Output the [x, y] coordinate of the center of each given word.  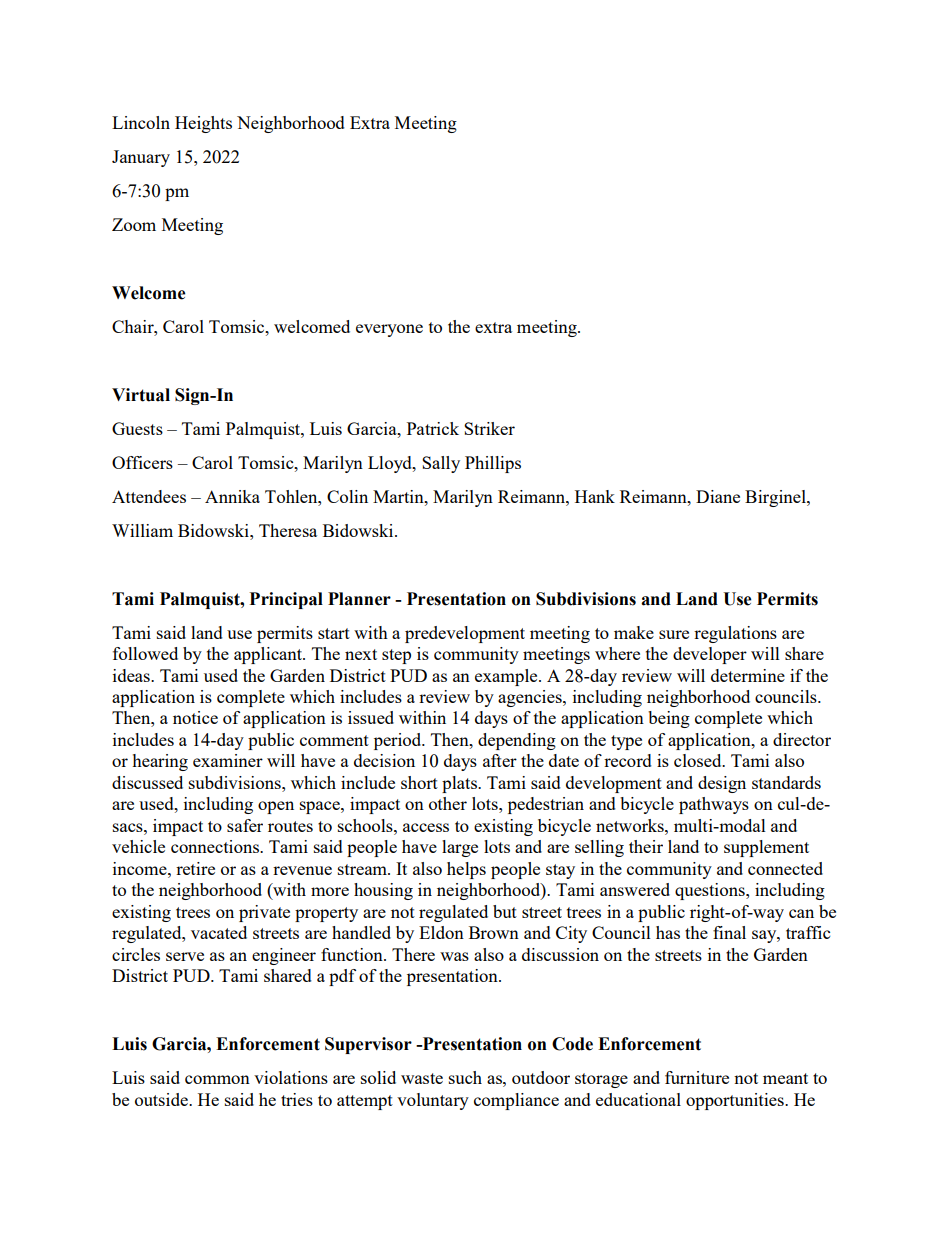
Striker [489, 428]
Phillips [493, 464]
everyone [389, 330]
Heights [203, 124]
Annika [232, 496]
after [500, 760]
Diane [718, 496]
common [217, 1079]
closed [699, 760]
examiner [228, 760]
